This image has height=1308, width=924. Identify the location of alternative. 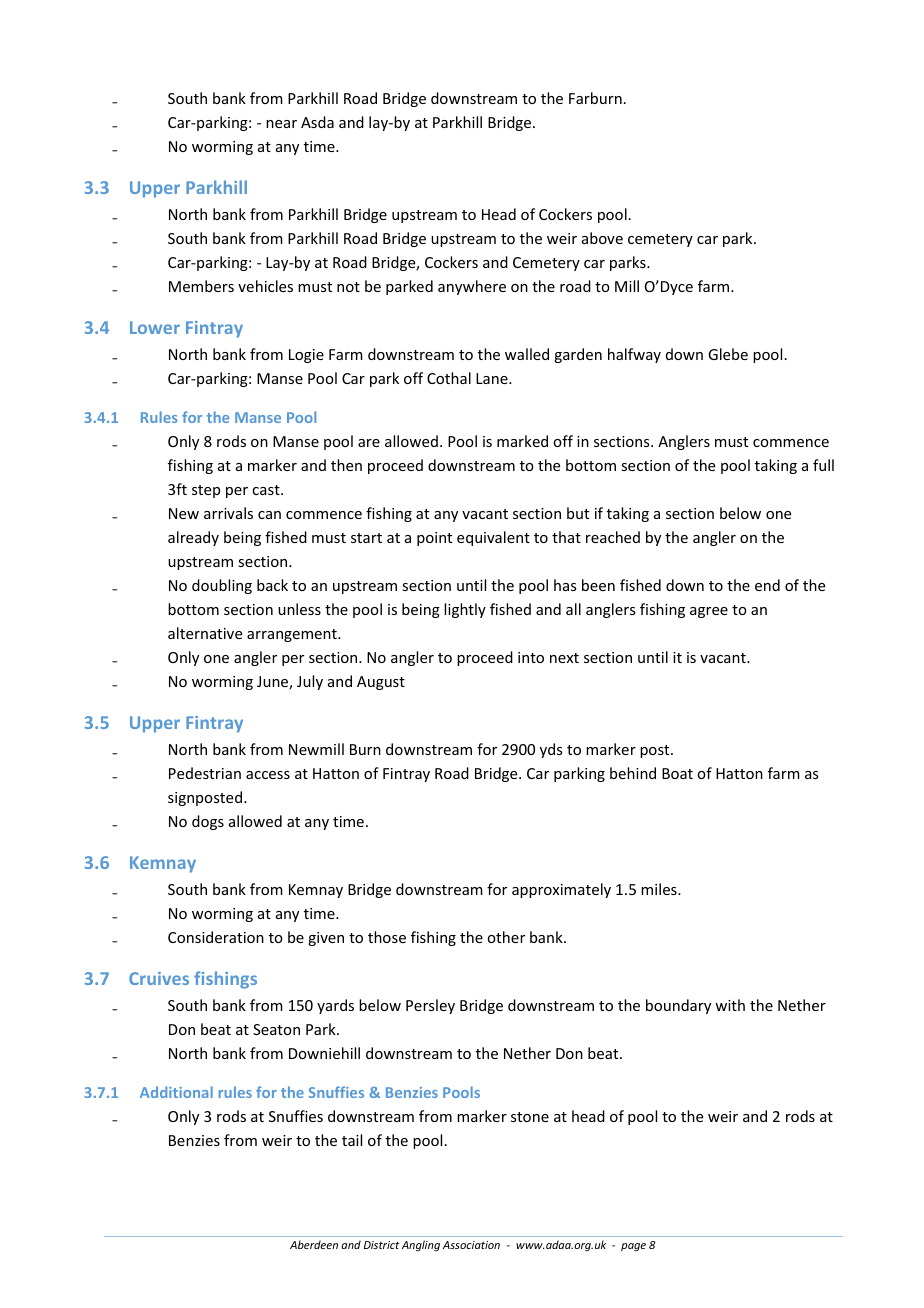
(205, 633).
